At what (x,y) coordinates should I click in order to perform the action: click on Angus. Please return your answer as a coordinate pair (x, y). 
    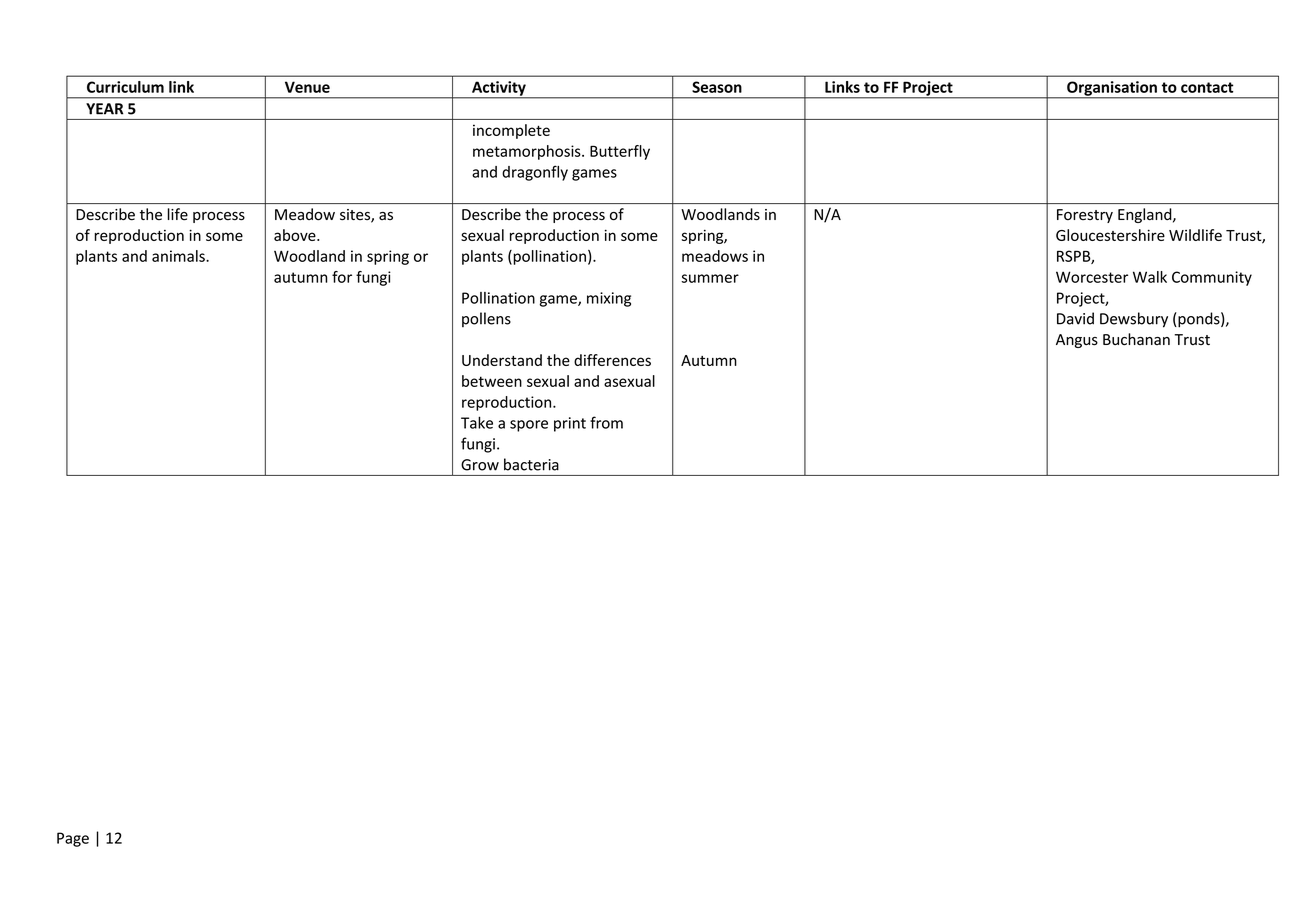
    Looking at the image, I should click on (1077, 341).
